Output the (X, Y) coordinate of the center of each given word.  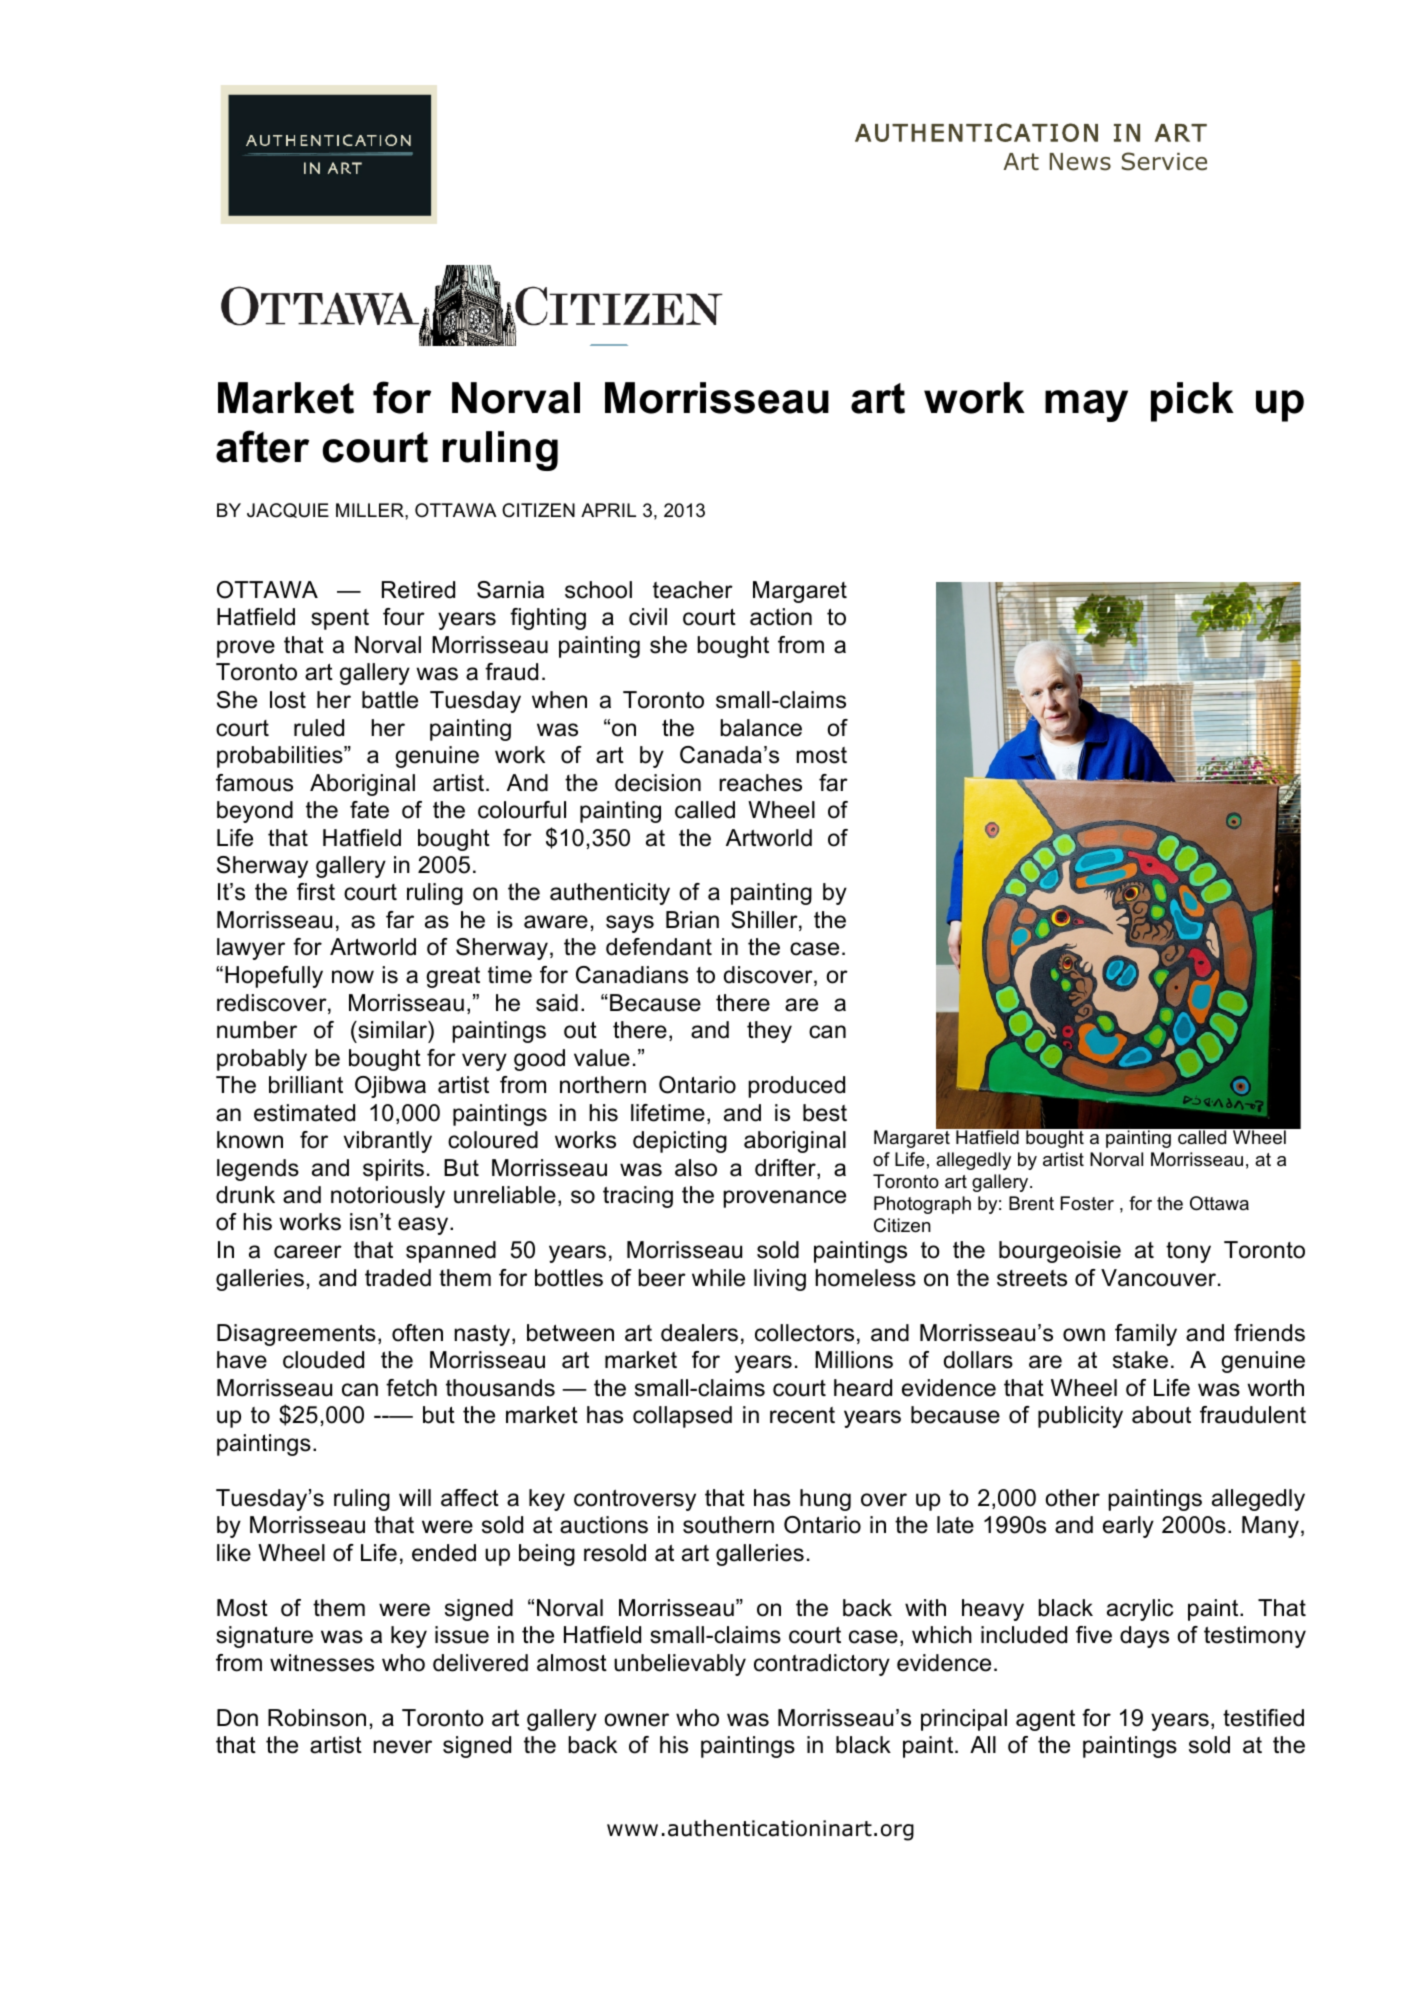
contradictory (822, 1665)
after (262, 446)
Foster (1087, 1203)
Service (1164, 161)
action (781, 617)
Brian (692, 920)
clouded (323, 1360)
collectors (804, 1333)
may (1086, 406)
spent (340, 619)
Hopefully (274, 977)
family (1146, 1335)
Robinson (317, 1718)
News (1080, 162)
